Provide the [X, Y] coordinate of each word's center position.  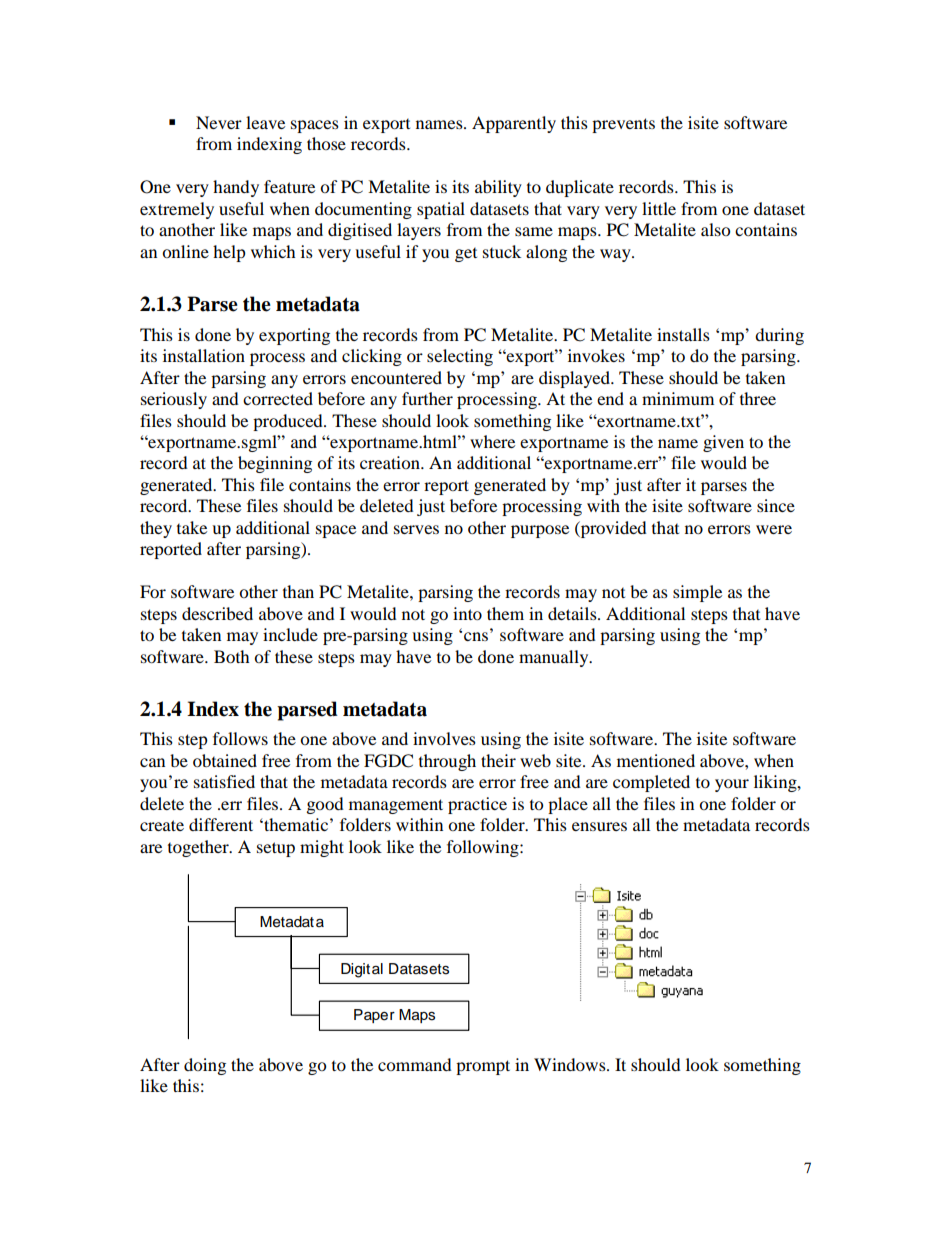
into [467, 613]
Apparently [514, 124]
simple [697, 593]
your [732, 785]
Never [219, 122]
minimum [678, 398]
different [221, 824]
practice [477, 805]
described [217, 613]
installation [204, 355]
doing [205, 1066]
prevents [623, 125]
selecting [460, 357]
